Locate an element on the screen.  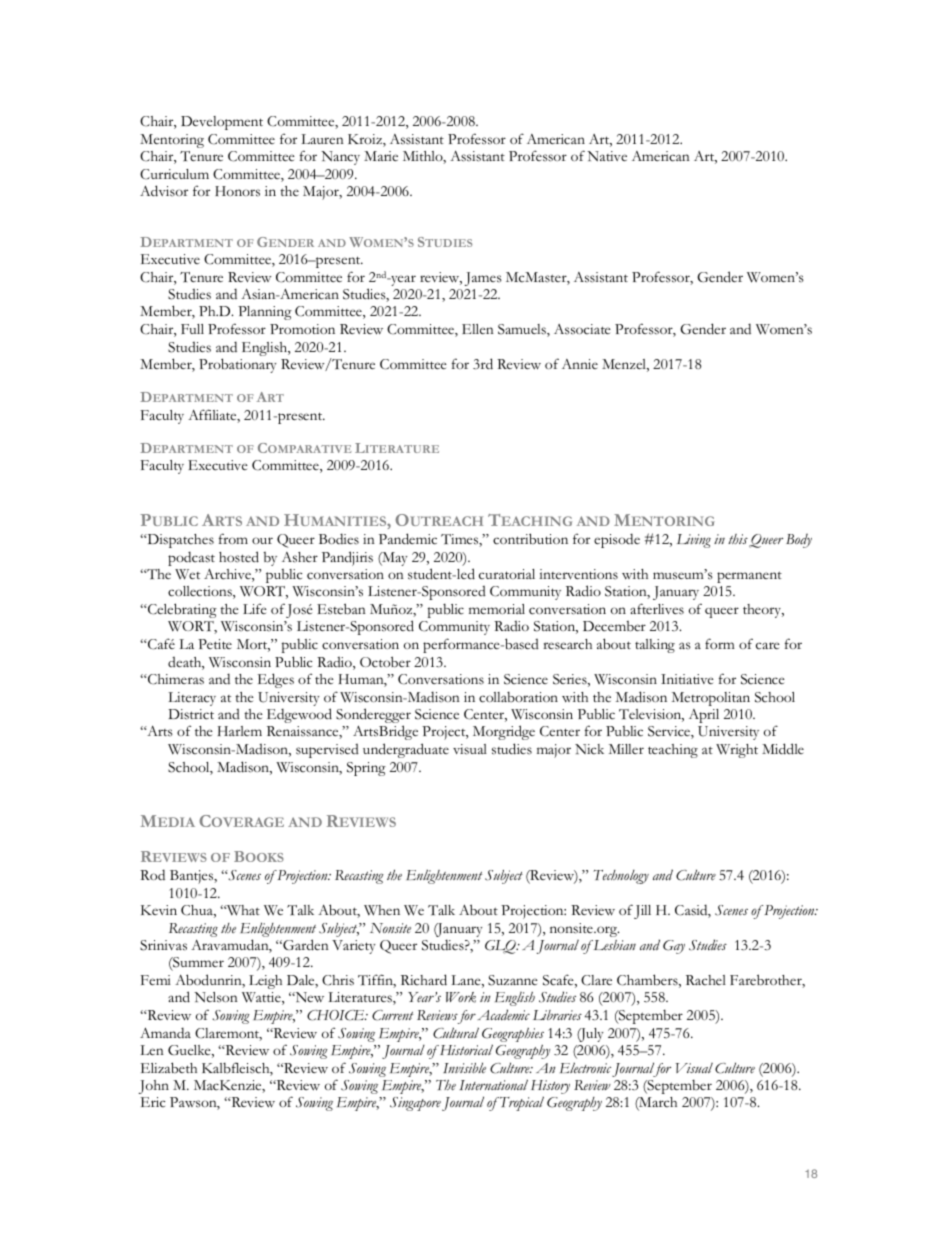
Development is located at coordinates (222, 123).
